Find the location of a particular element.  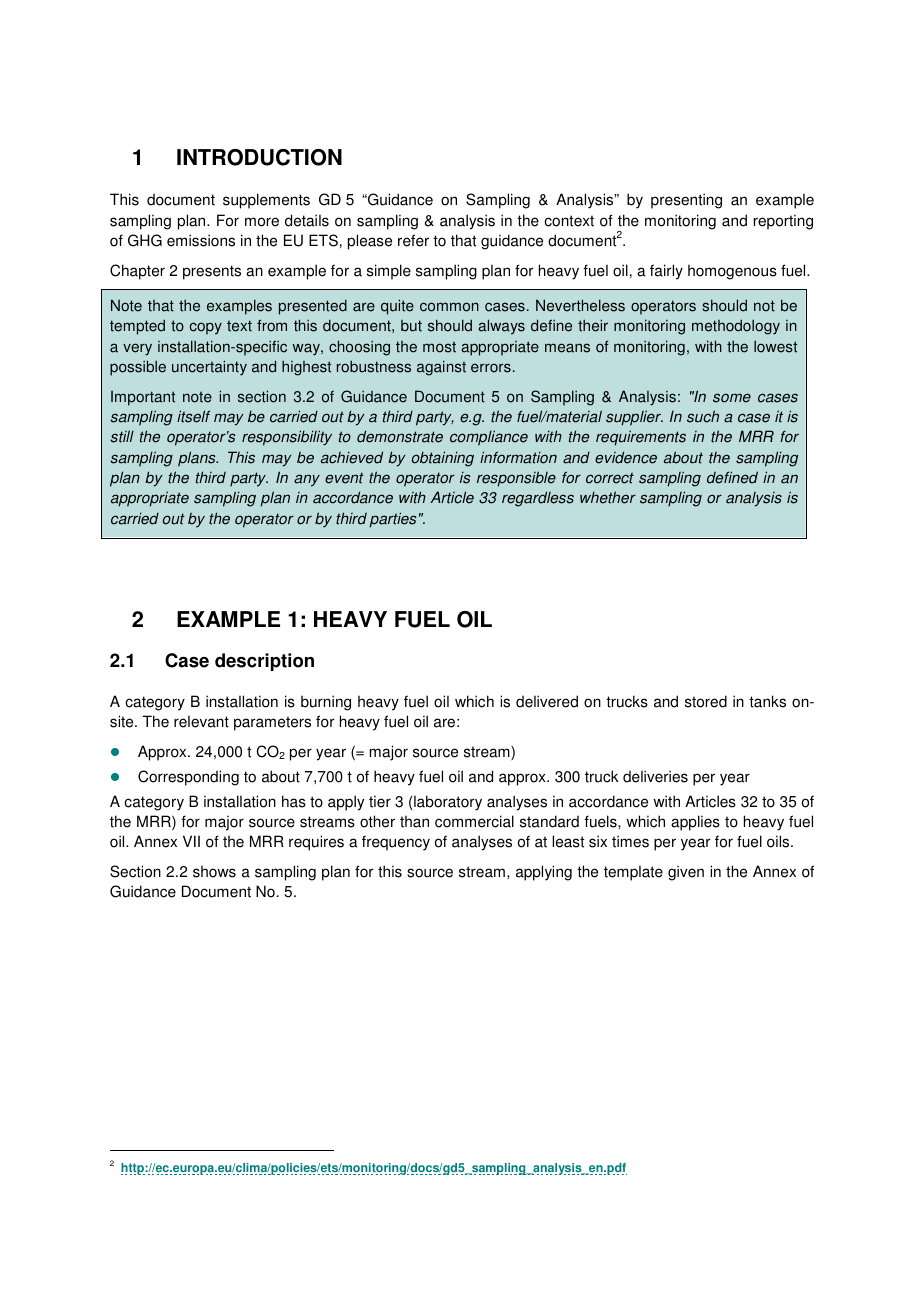

delivered is located at coordinates (547, 701).
